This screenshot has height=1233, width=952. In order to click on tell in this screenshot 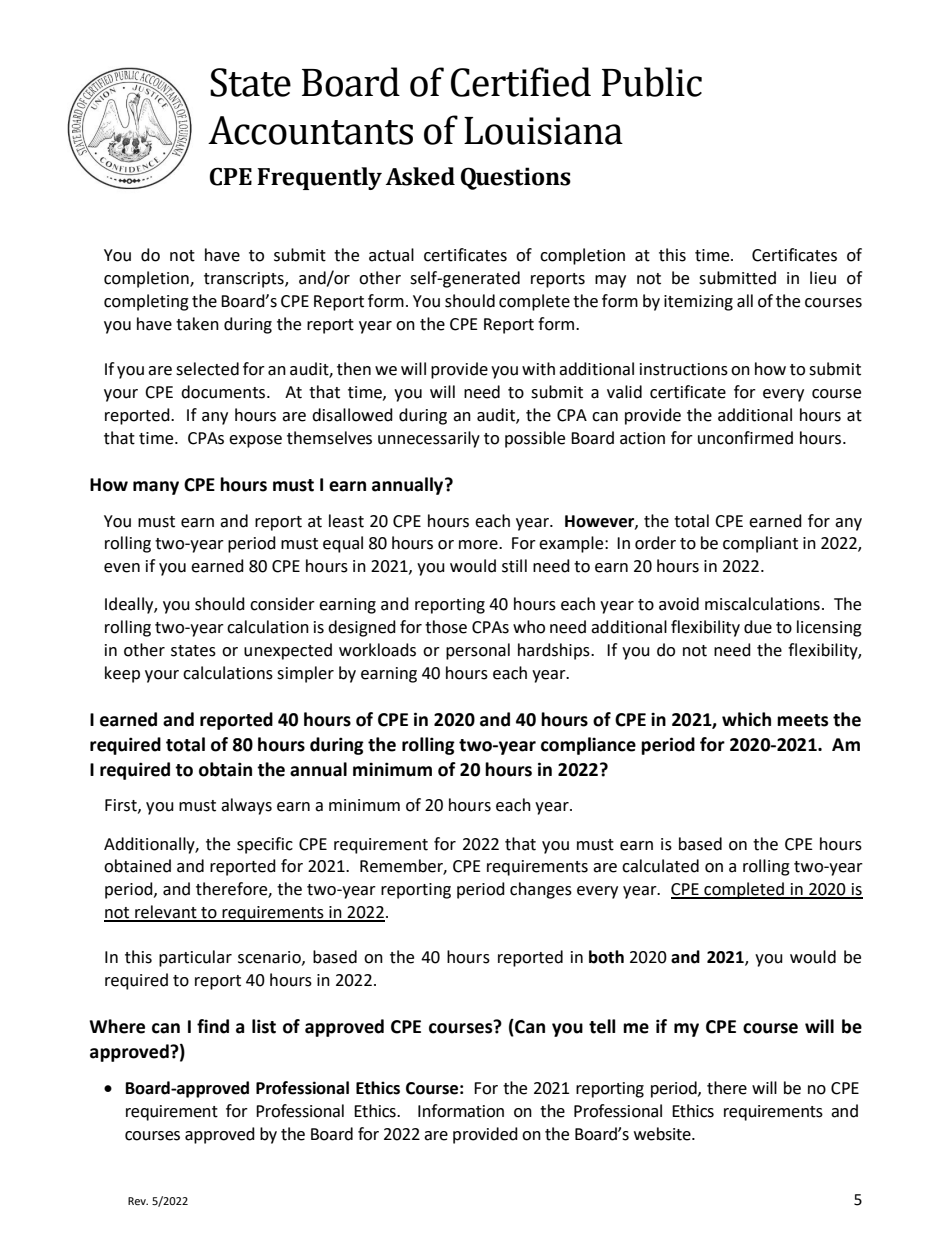, I will do `click(602, 1026)`.
